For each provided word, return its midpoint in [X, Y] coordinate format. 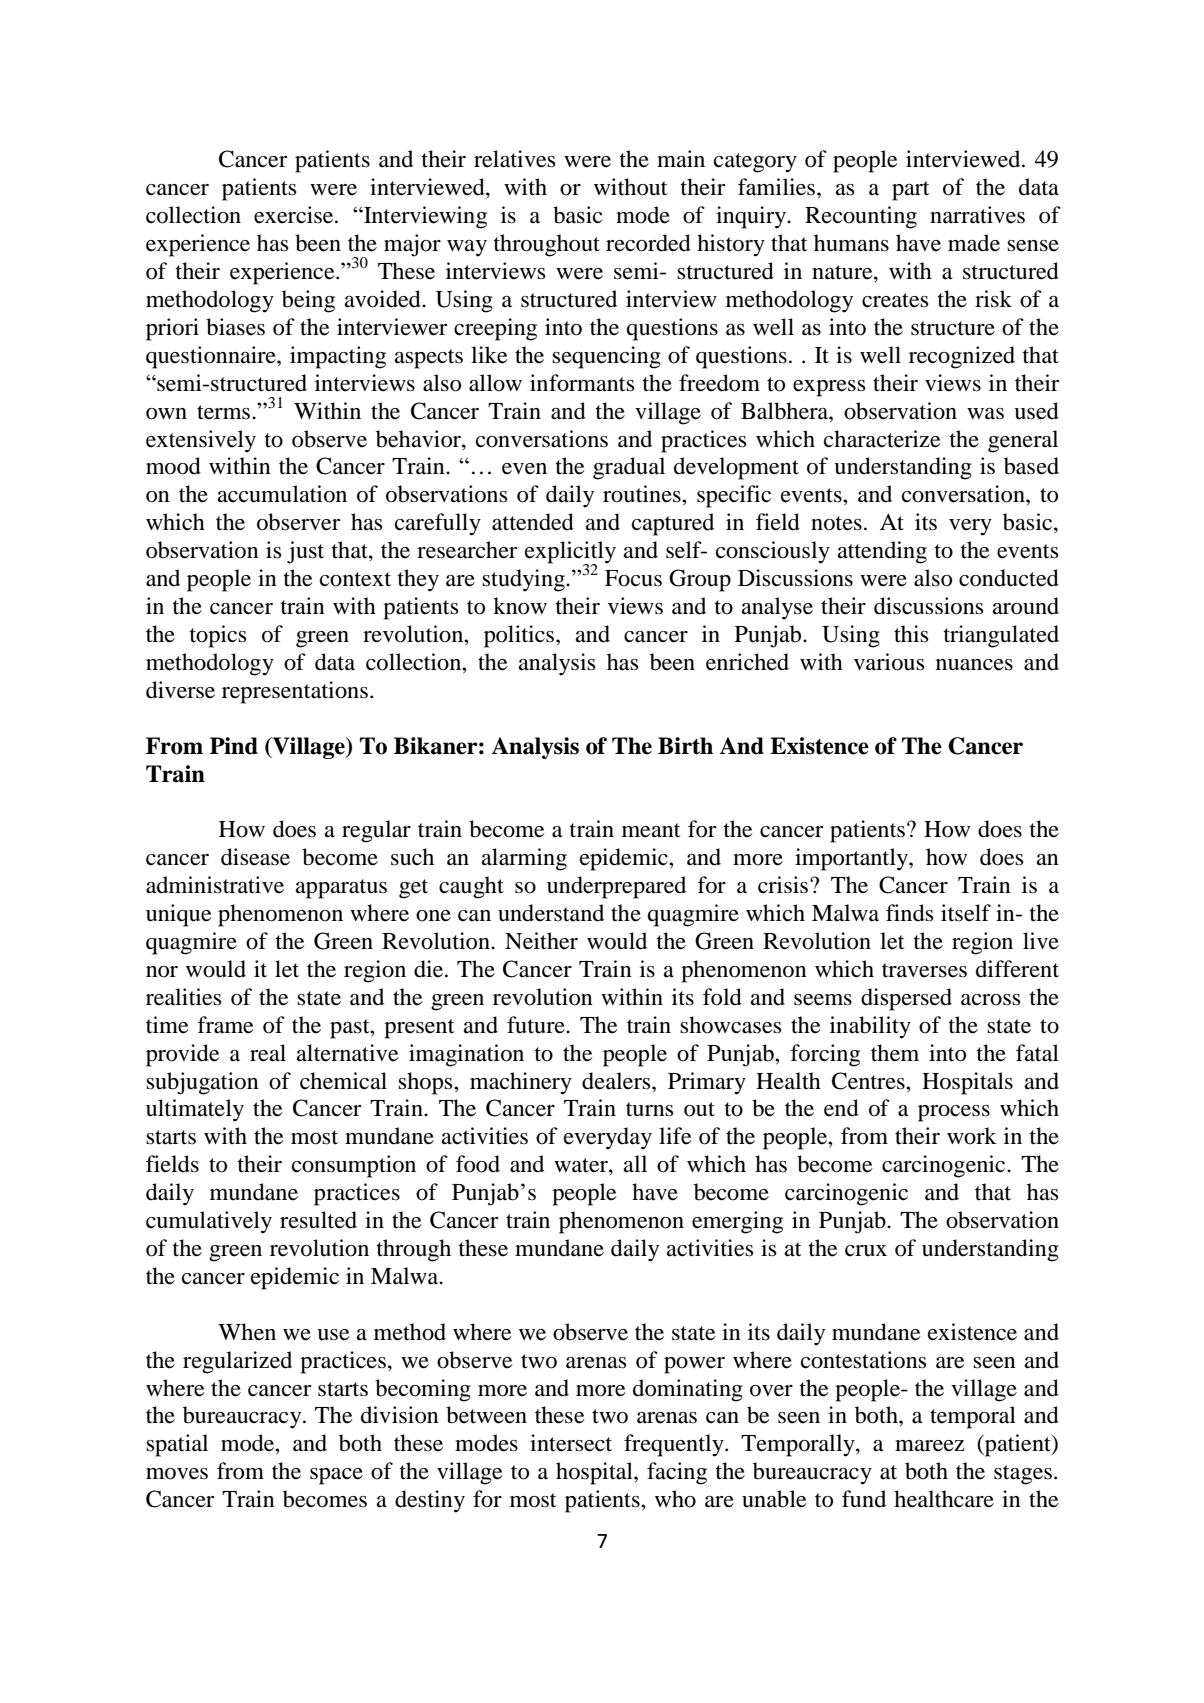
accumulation [282, 494]
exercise [295, 215]
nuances [974, 665]
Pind [234, 746]
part [911, 191]
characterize [882, 439]
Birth [685, 746]
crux [866, 1251]
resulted [318, 1220]
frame [225, 1025]
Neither [541, 941]
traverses [924, 970]
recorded [648, 243]
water [582, 1165]
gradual [629, 468]
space [336, 1476]
